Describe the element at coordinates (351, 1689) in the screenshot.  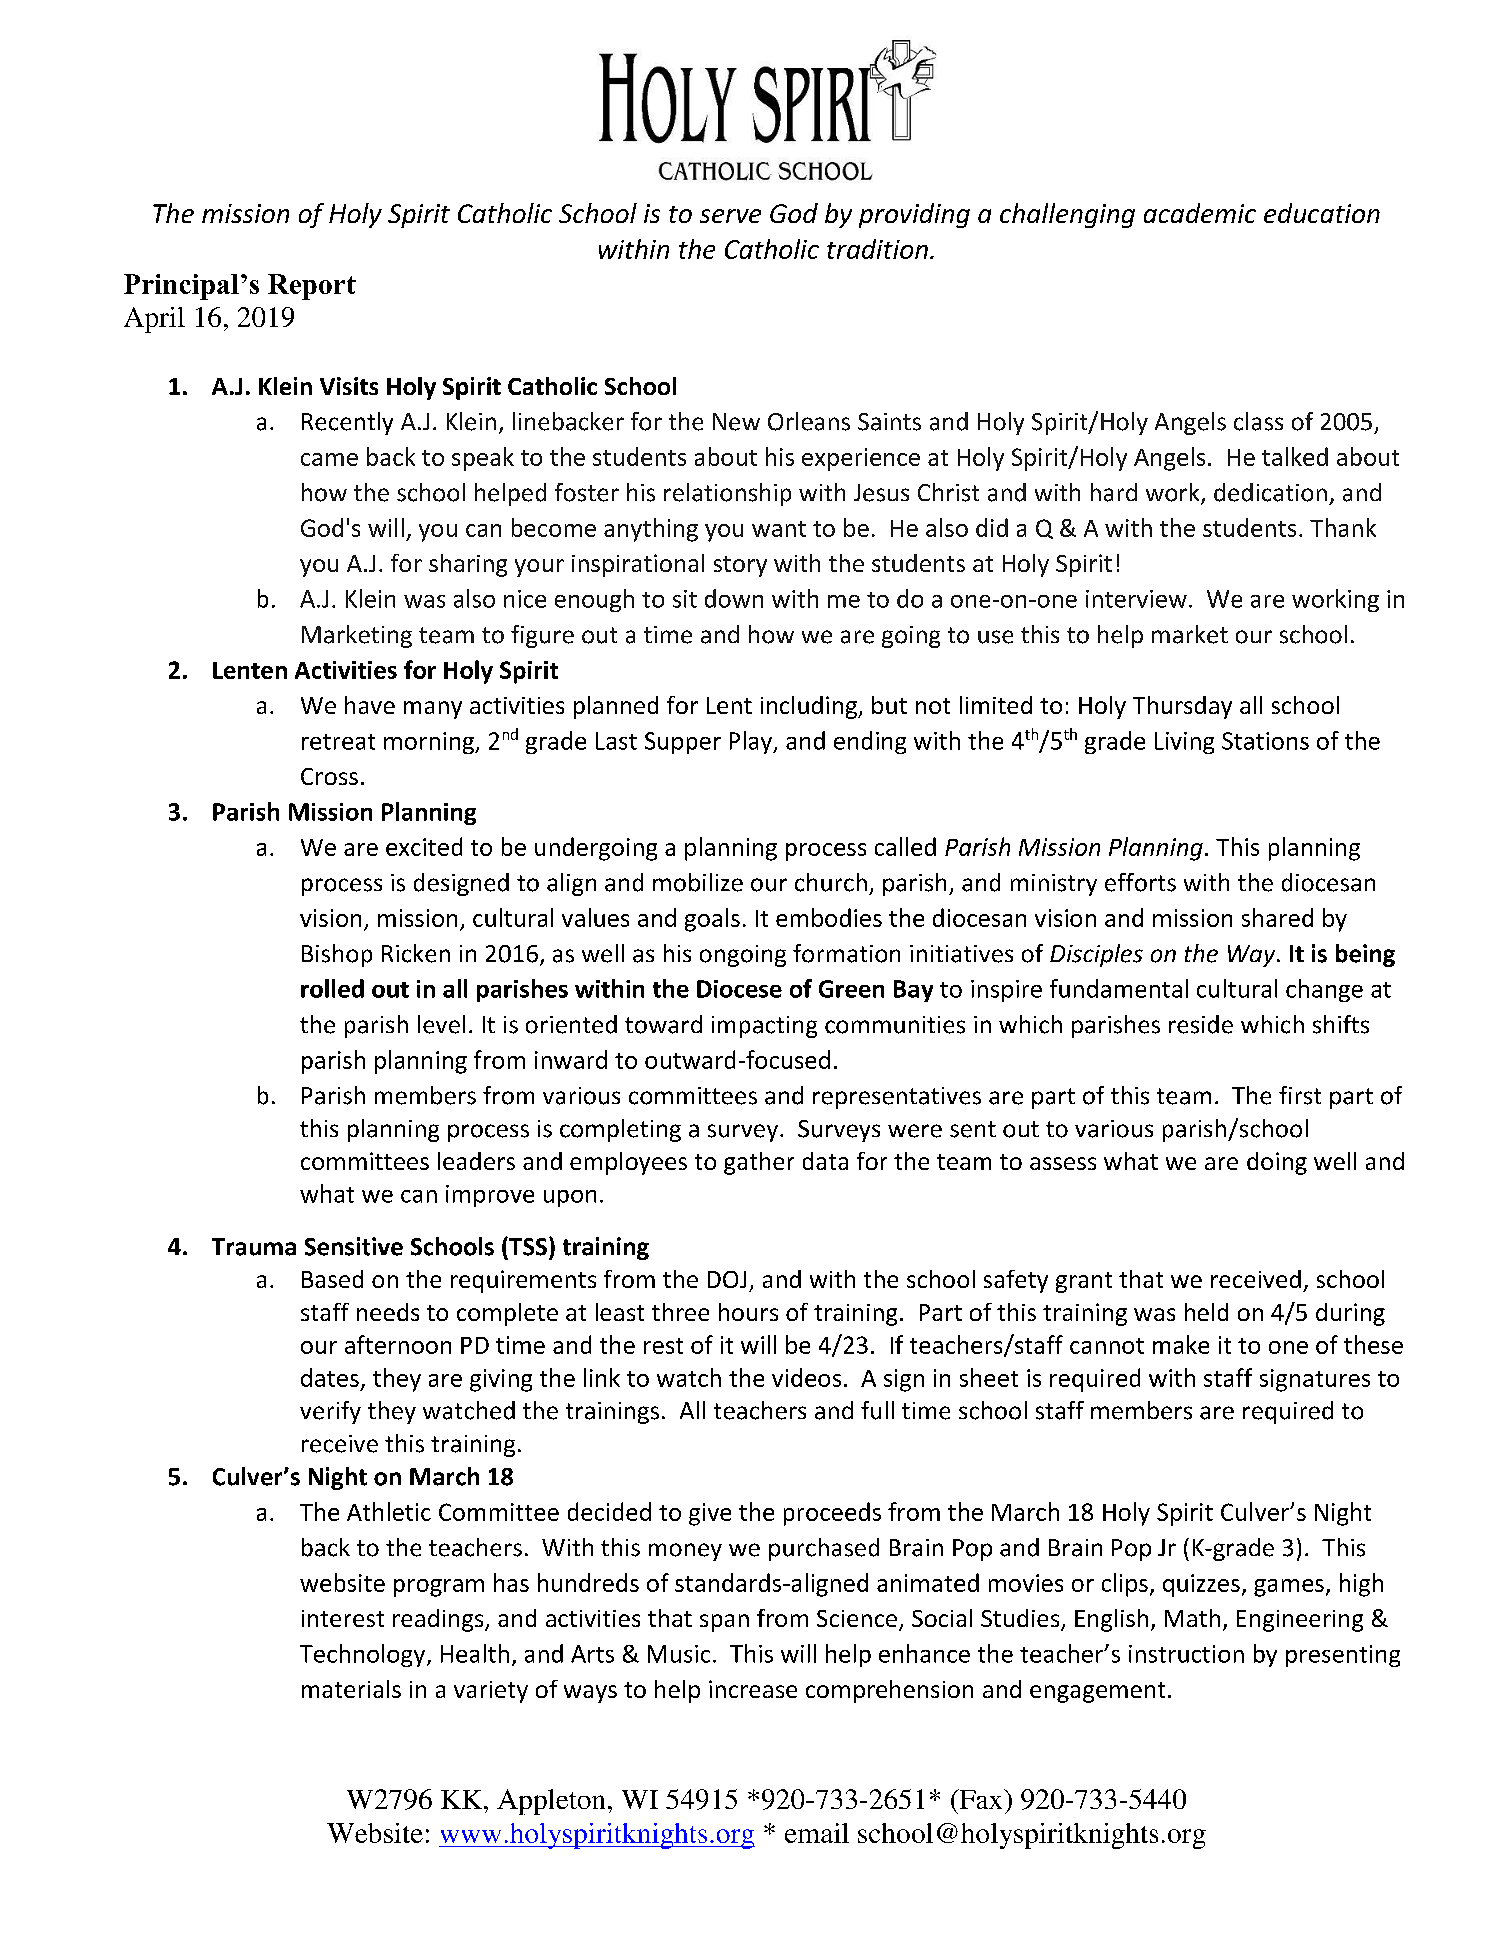
I see `materials` at that location.
